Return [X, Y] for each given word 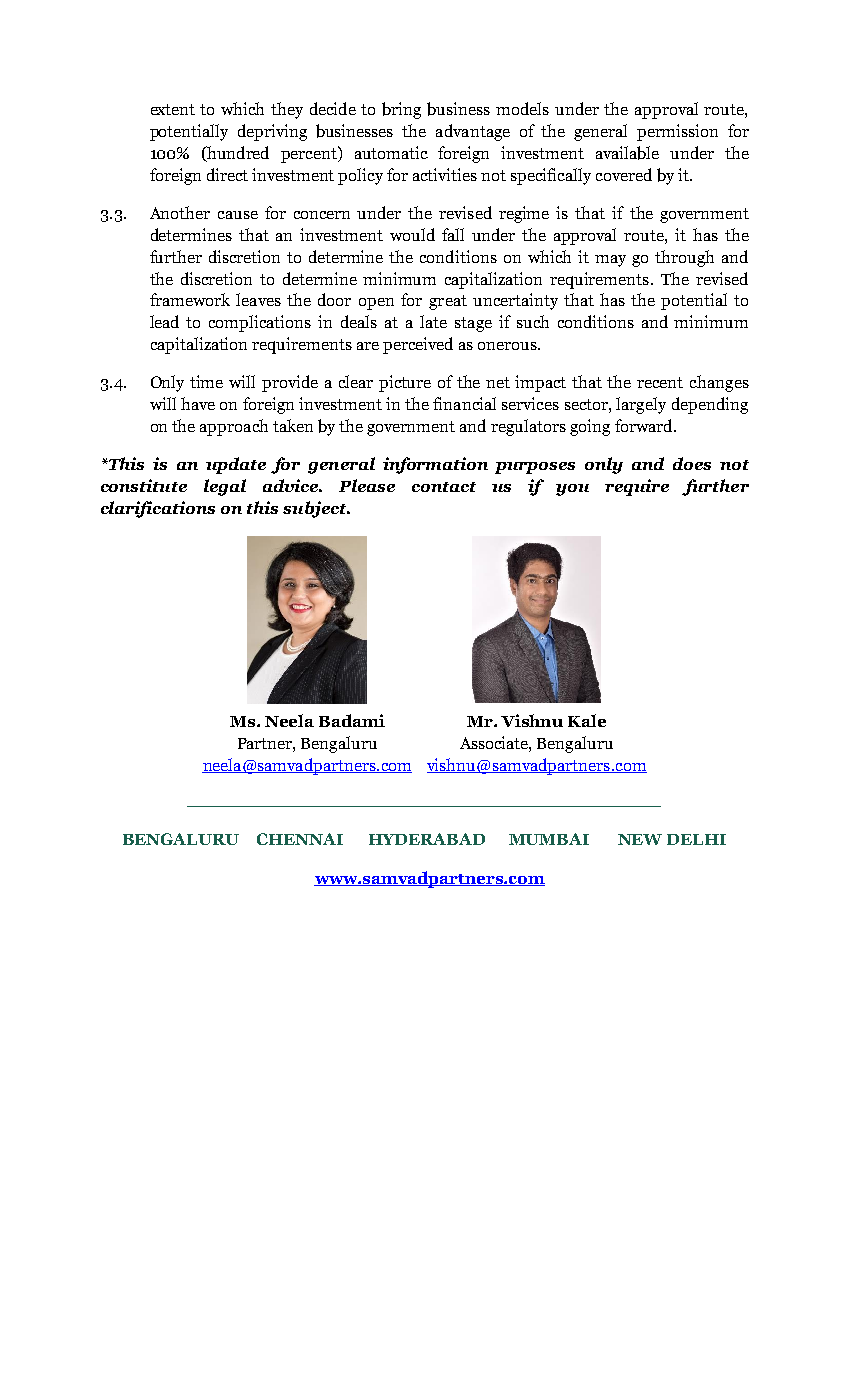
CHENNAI [300, 839]
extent [173, 109]
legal [225, 487]
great [448, 302]
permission [677, 132]
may [610, 261]
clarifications [158, 509]
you [572, 490]
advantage [473, 132]
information [435, 465]
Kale [587, 720]
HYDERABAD [427, 839]
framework [190, 299]
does [692, 463]
